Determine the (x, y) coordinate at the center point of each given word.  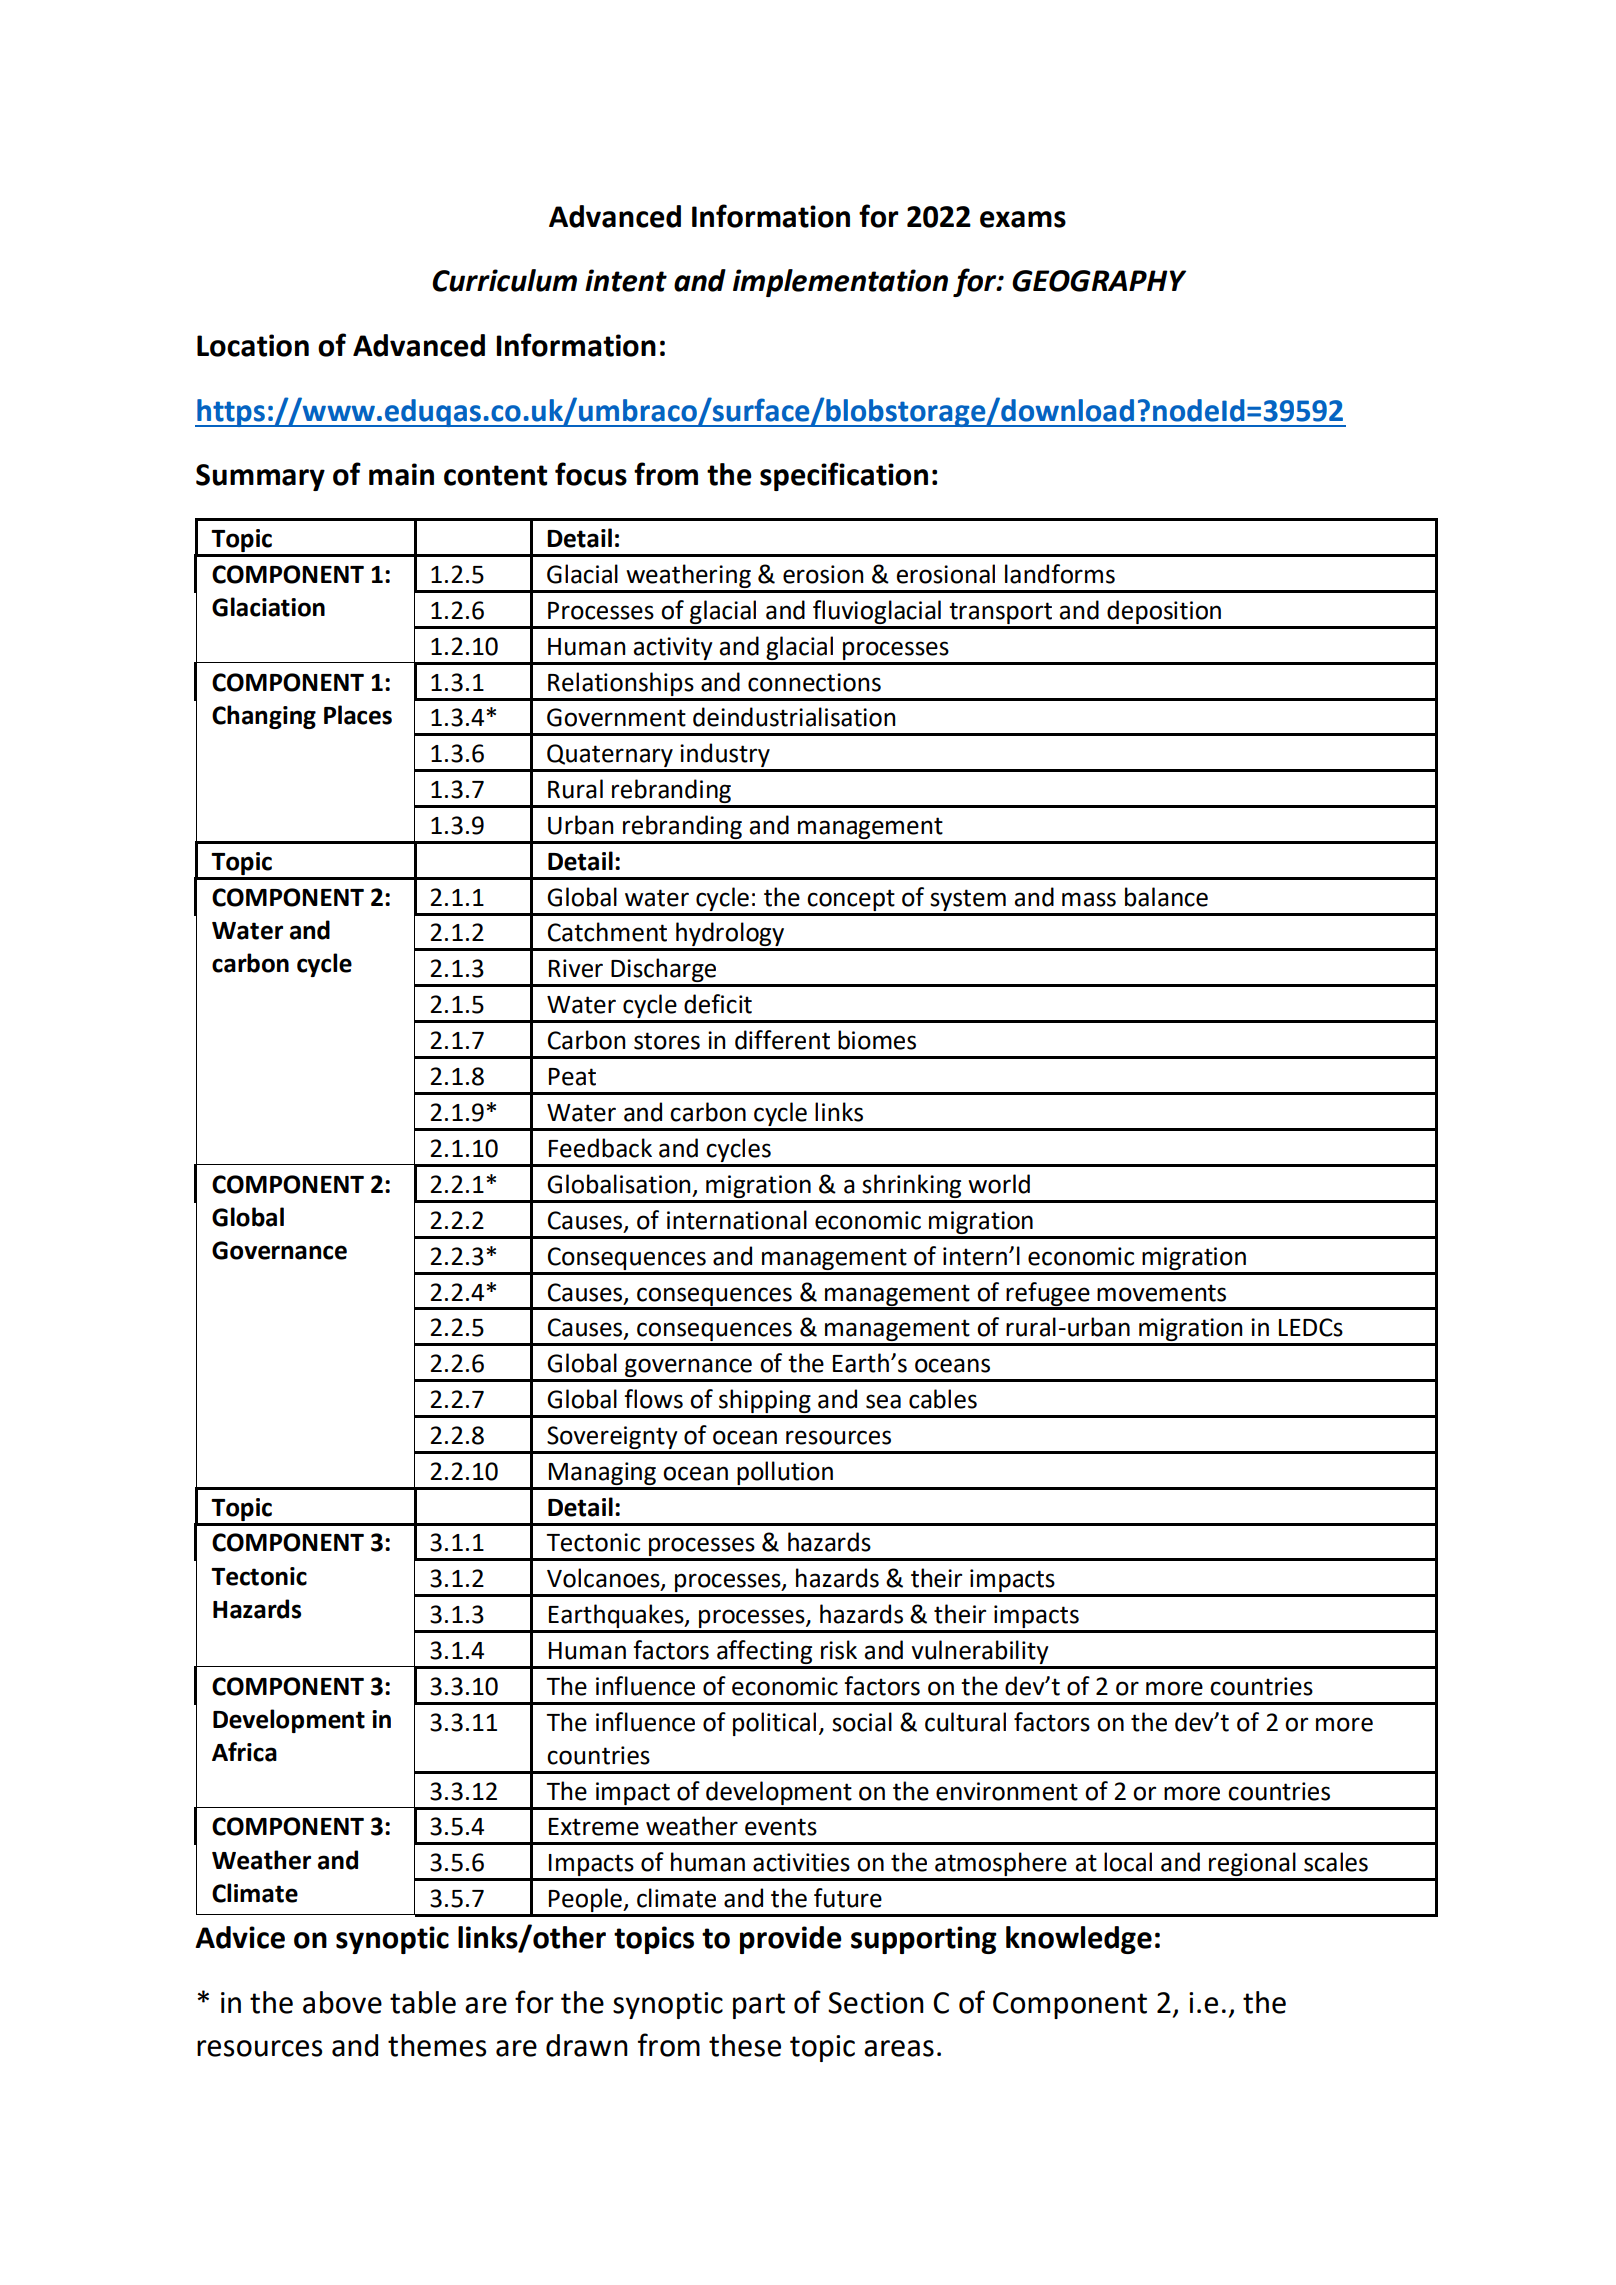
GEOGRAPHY (1099, 281)
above (342, 2002)
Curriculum (504, 280)
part (759, 2006)
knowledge (1079, 1940)
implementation (840, 283)
